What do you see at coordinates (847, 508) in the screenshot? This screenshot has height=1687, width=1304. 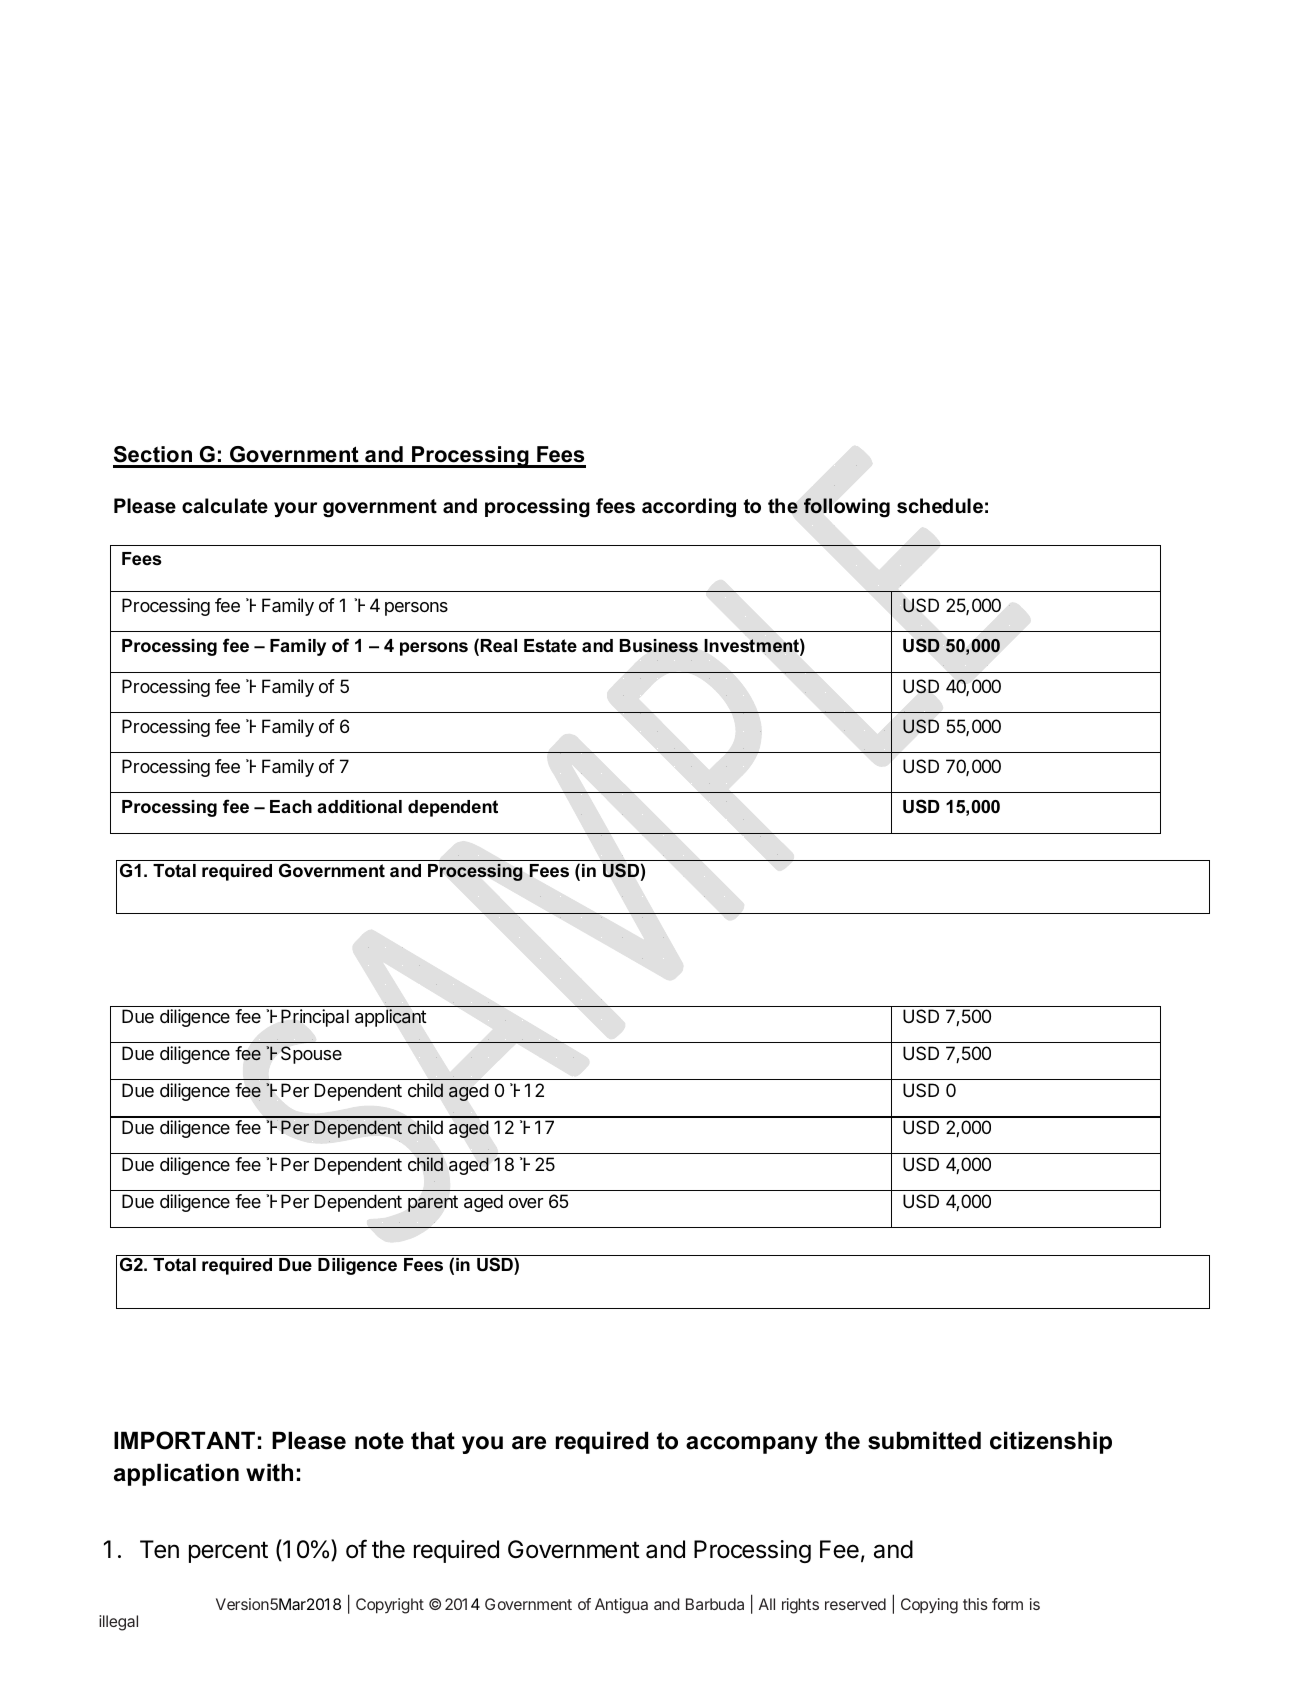 I see `following` at bounding box center [847, 508].
